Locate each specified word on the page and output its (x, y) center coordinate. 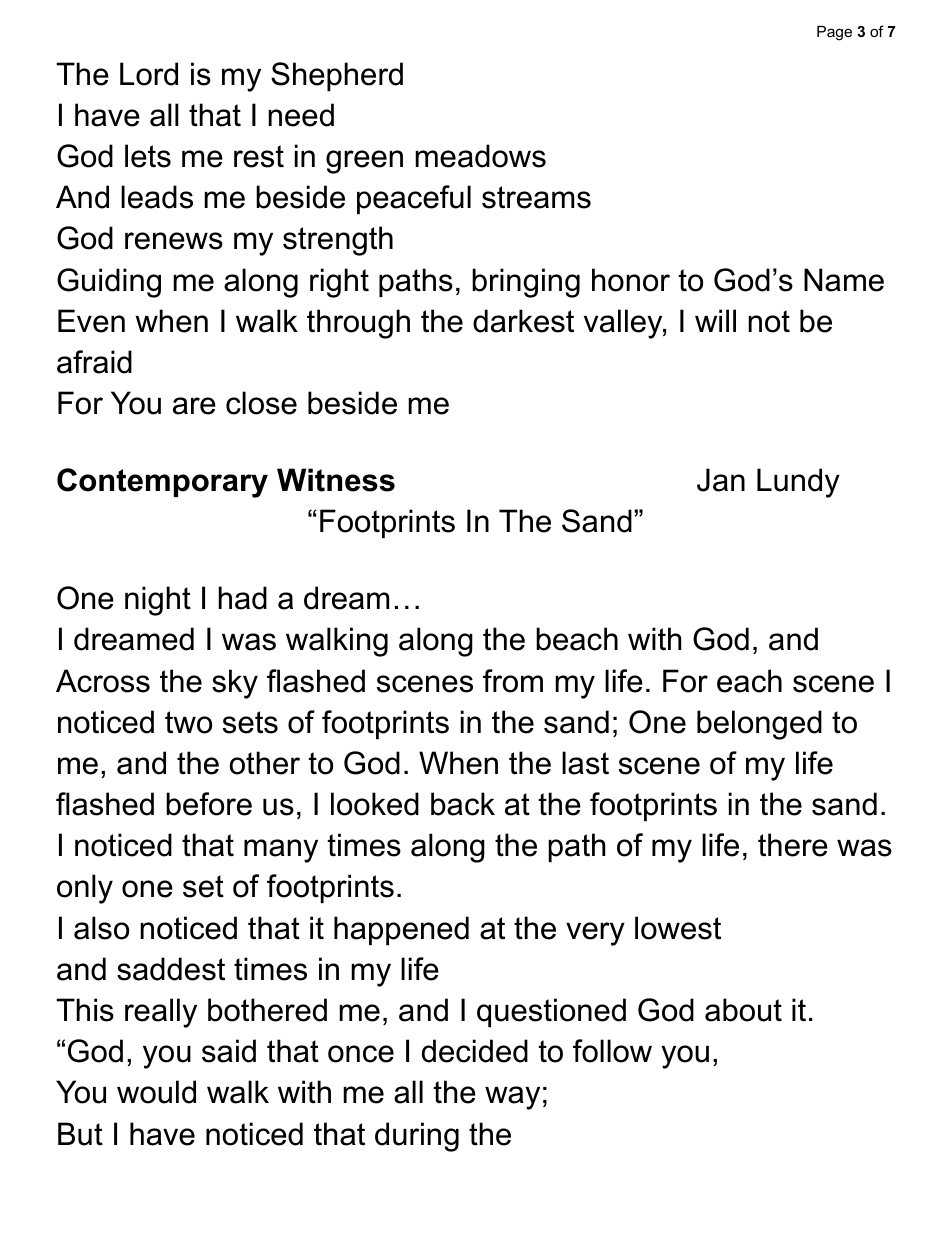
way (512, 1098)
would (156, 1092)
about (743, 1010)
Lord (149, 74)
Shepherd (337, 76)
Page (834, 33)
